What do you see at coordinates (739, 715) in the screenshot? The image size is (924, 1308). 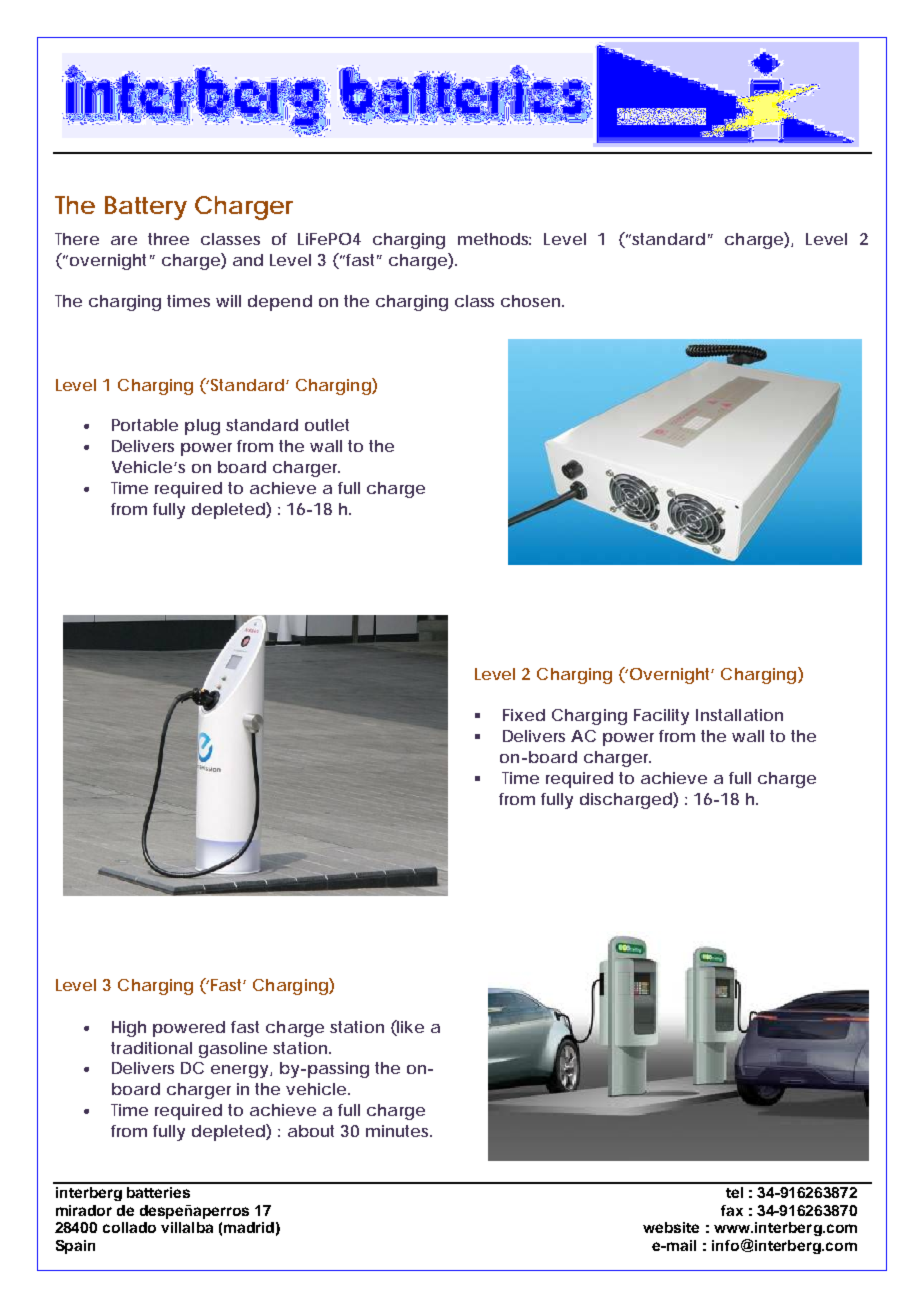 I see `Installation` at bounding box center [739, 715].
